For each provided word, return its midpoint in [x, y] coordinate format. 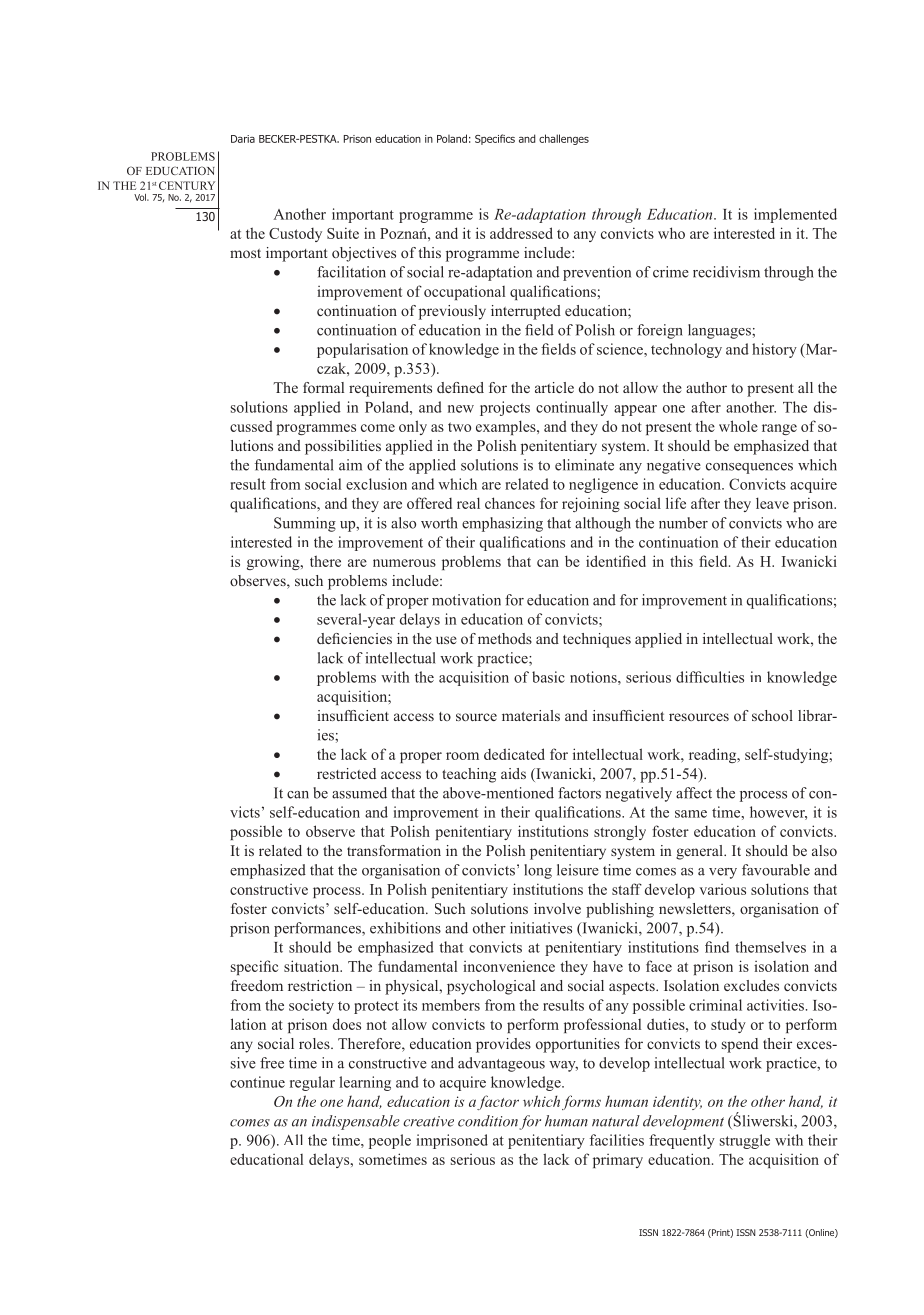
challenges [564, 139]
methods [505, 638]
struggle [745, 1141]
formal [323, 387]
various [723, 889]
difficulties [710, 677]
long [538, 871]
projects [505, 408]
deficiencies [354, 638]
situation [313, 966]
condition [488, 1121]
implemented [795, 215]
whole [738, 426]
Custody [295, 235]
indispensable [356, 1122]
